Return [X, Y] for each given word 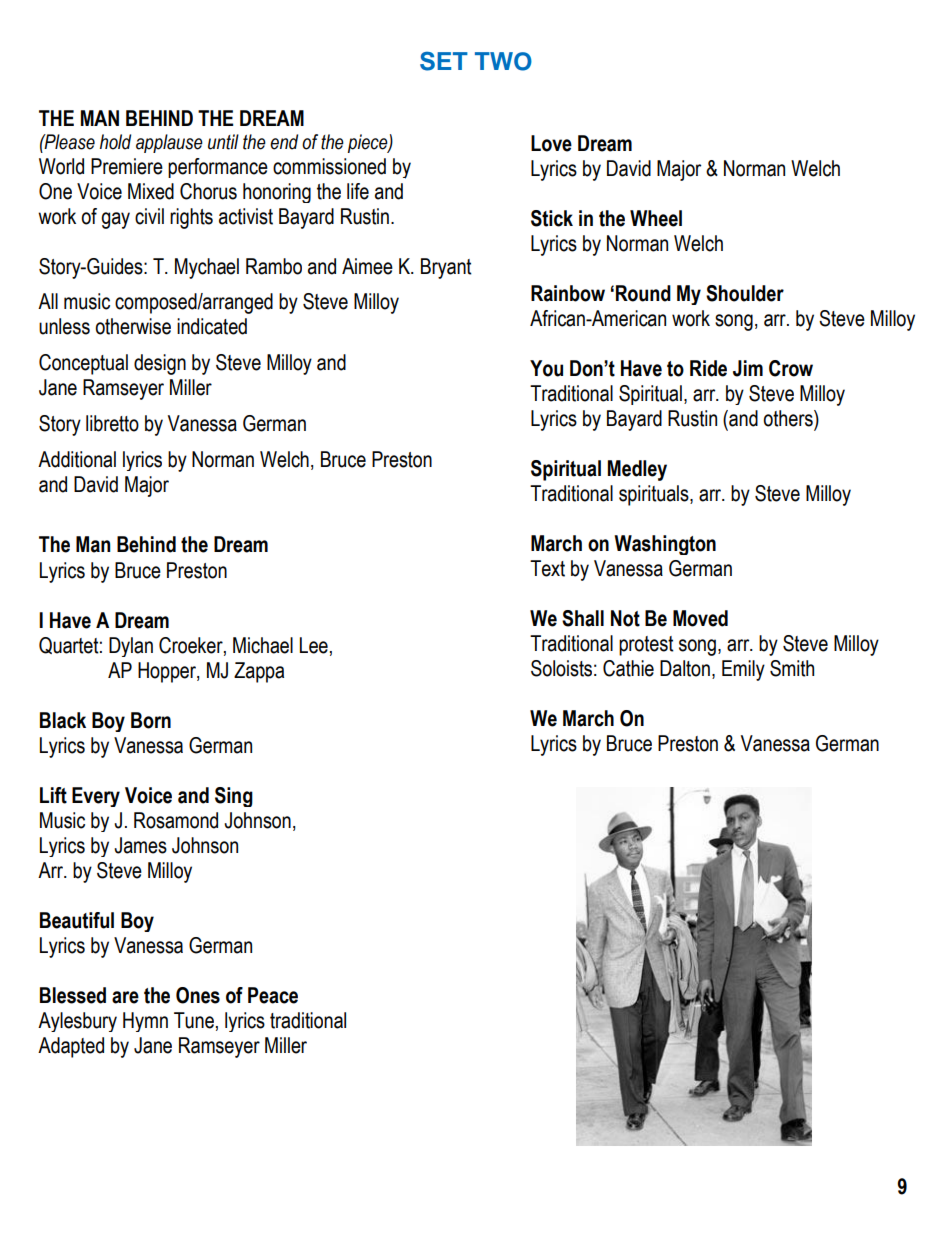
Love [551, 143]
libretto [112, 423]
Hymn [145, 1022]
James [140, 845]
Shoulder [745, 293]
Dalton [685, 668]
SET [444, 61]
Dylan [131, 647]
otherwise [133, 326]
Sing [234, 797]
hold [115, 142]
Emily [743, 670]
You [546, 368]
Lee [314, 645]
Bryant [446, 268]
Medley [637, 470]
